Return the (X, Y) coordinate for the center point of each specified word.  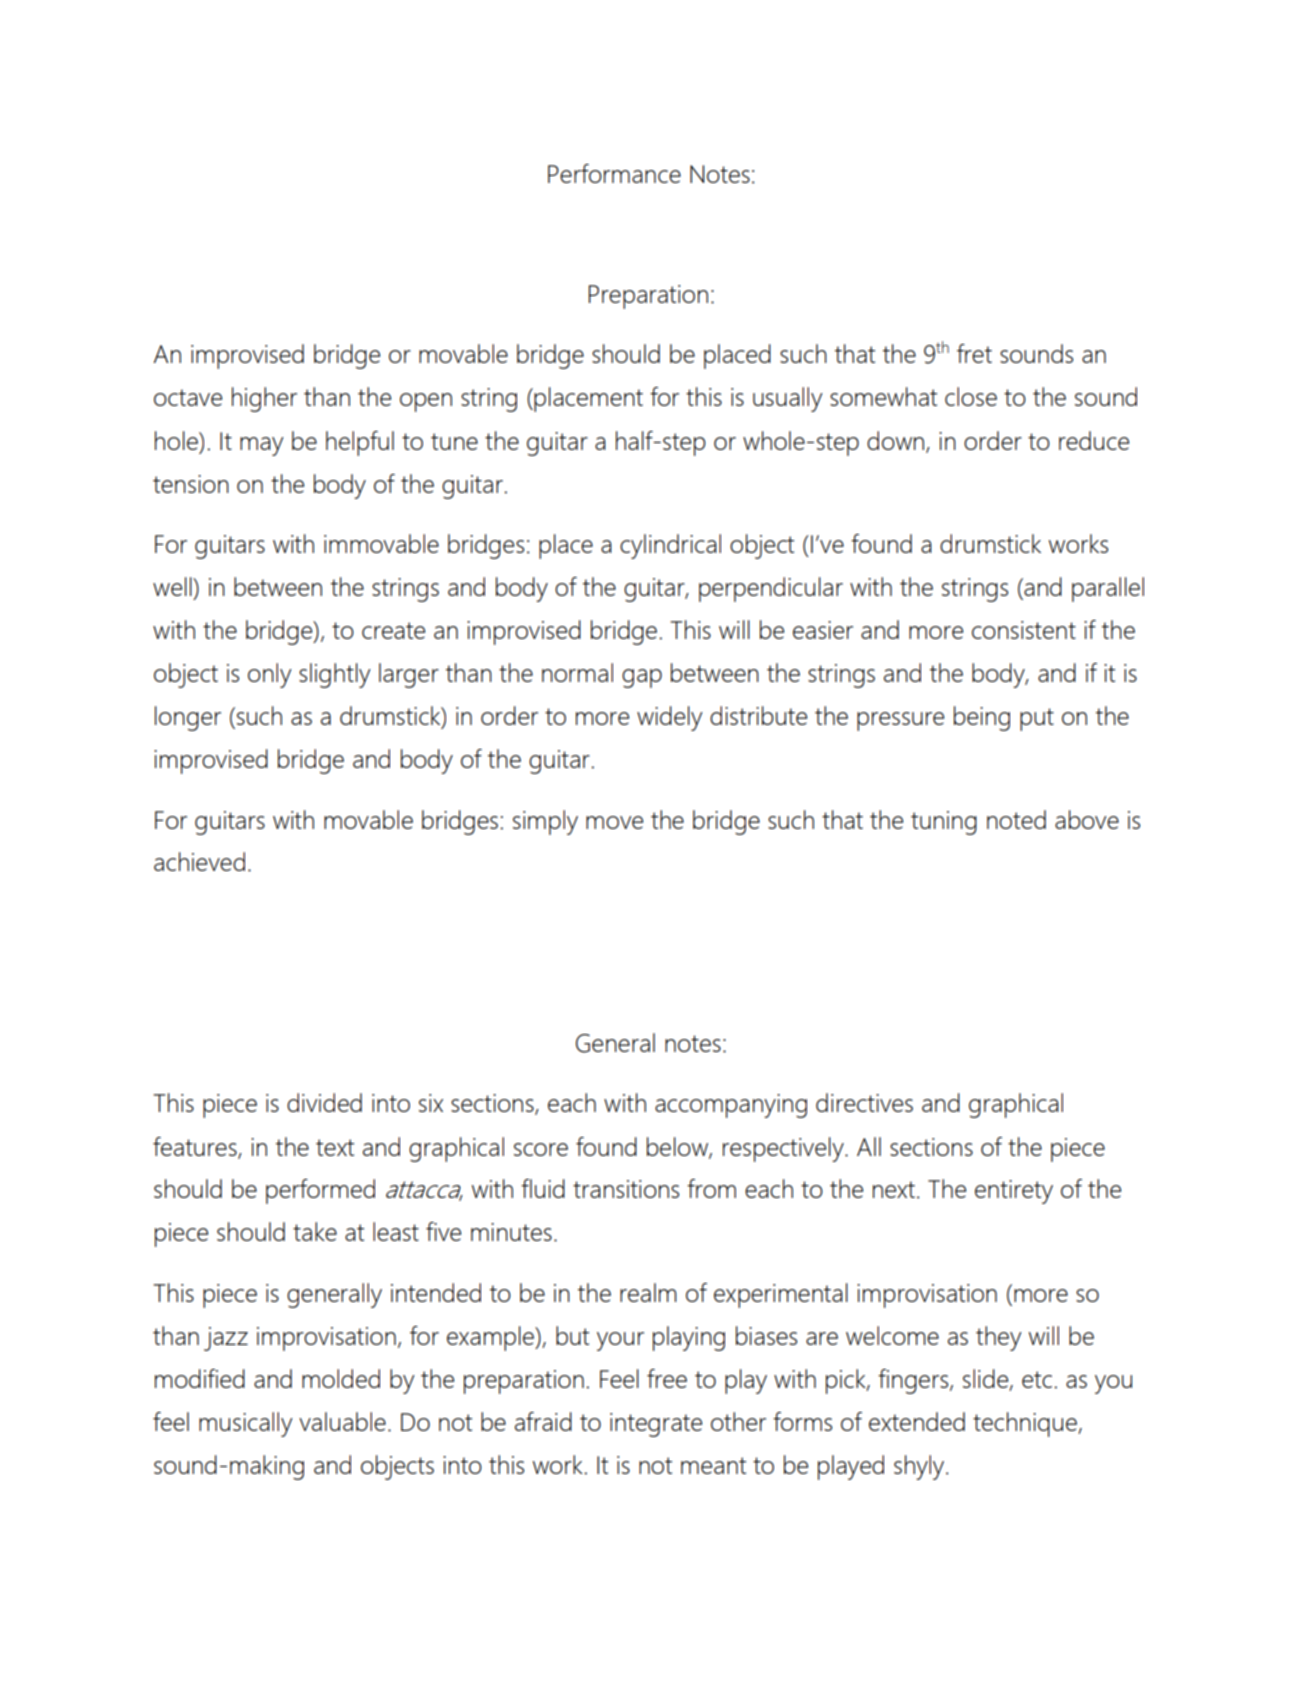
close (971, 396)
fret (974, 353)
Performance (614, 173)
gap (642, 678)
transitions (626, 1189)
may (262, 446)
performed (320, 1191)
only (270, 675)
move (614, 822)
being (982, 718)
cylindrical (670, 546)
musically (246, 1424)
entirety (1014, 1192)
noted (1016, 819)
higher (264, 399)
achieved (199, 861)
